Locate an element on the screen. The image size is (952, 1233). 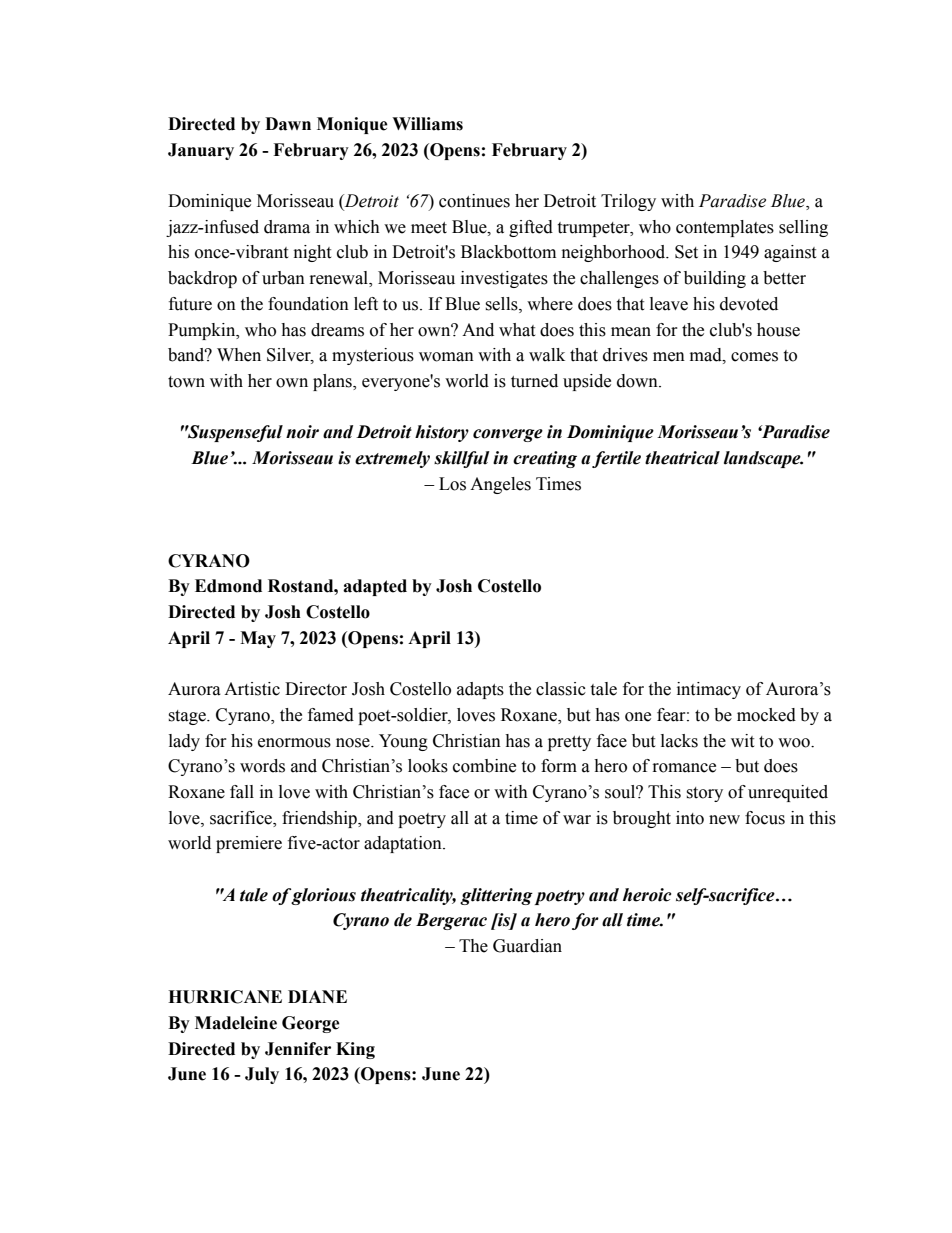
July is located at coordinates (262, 1075).
